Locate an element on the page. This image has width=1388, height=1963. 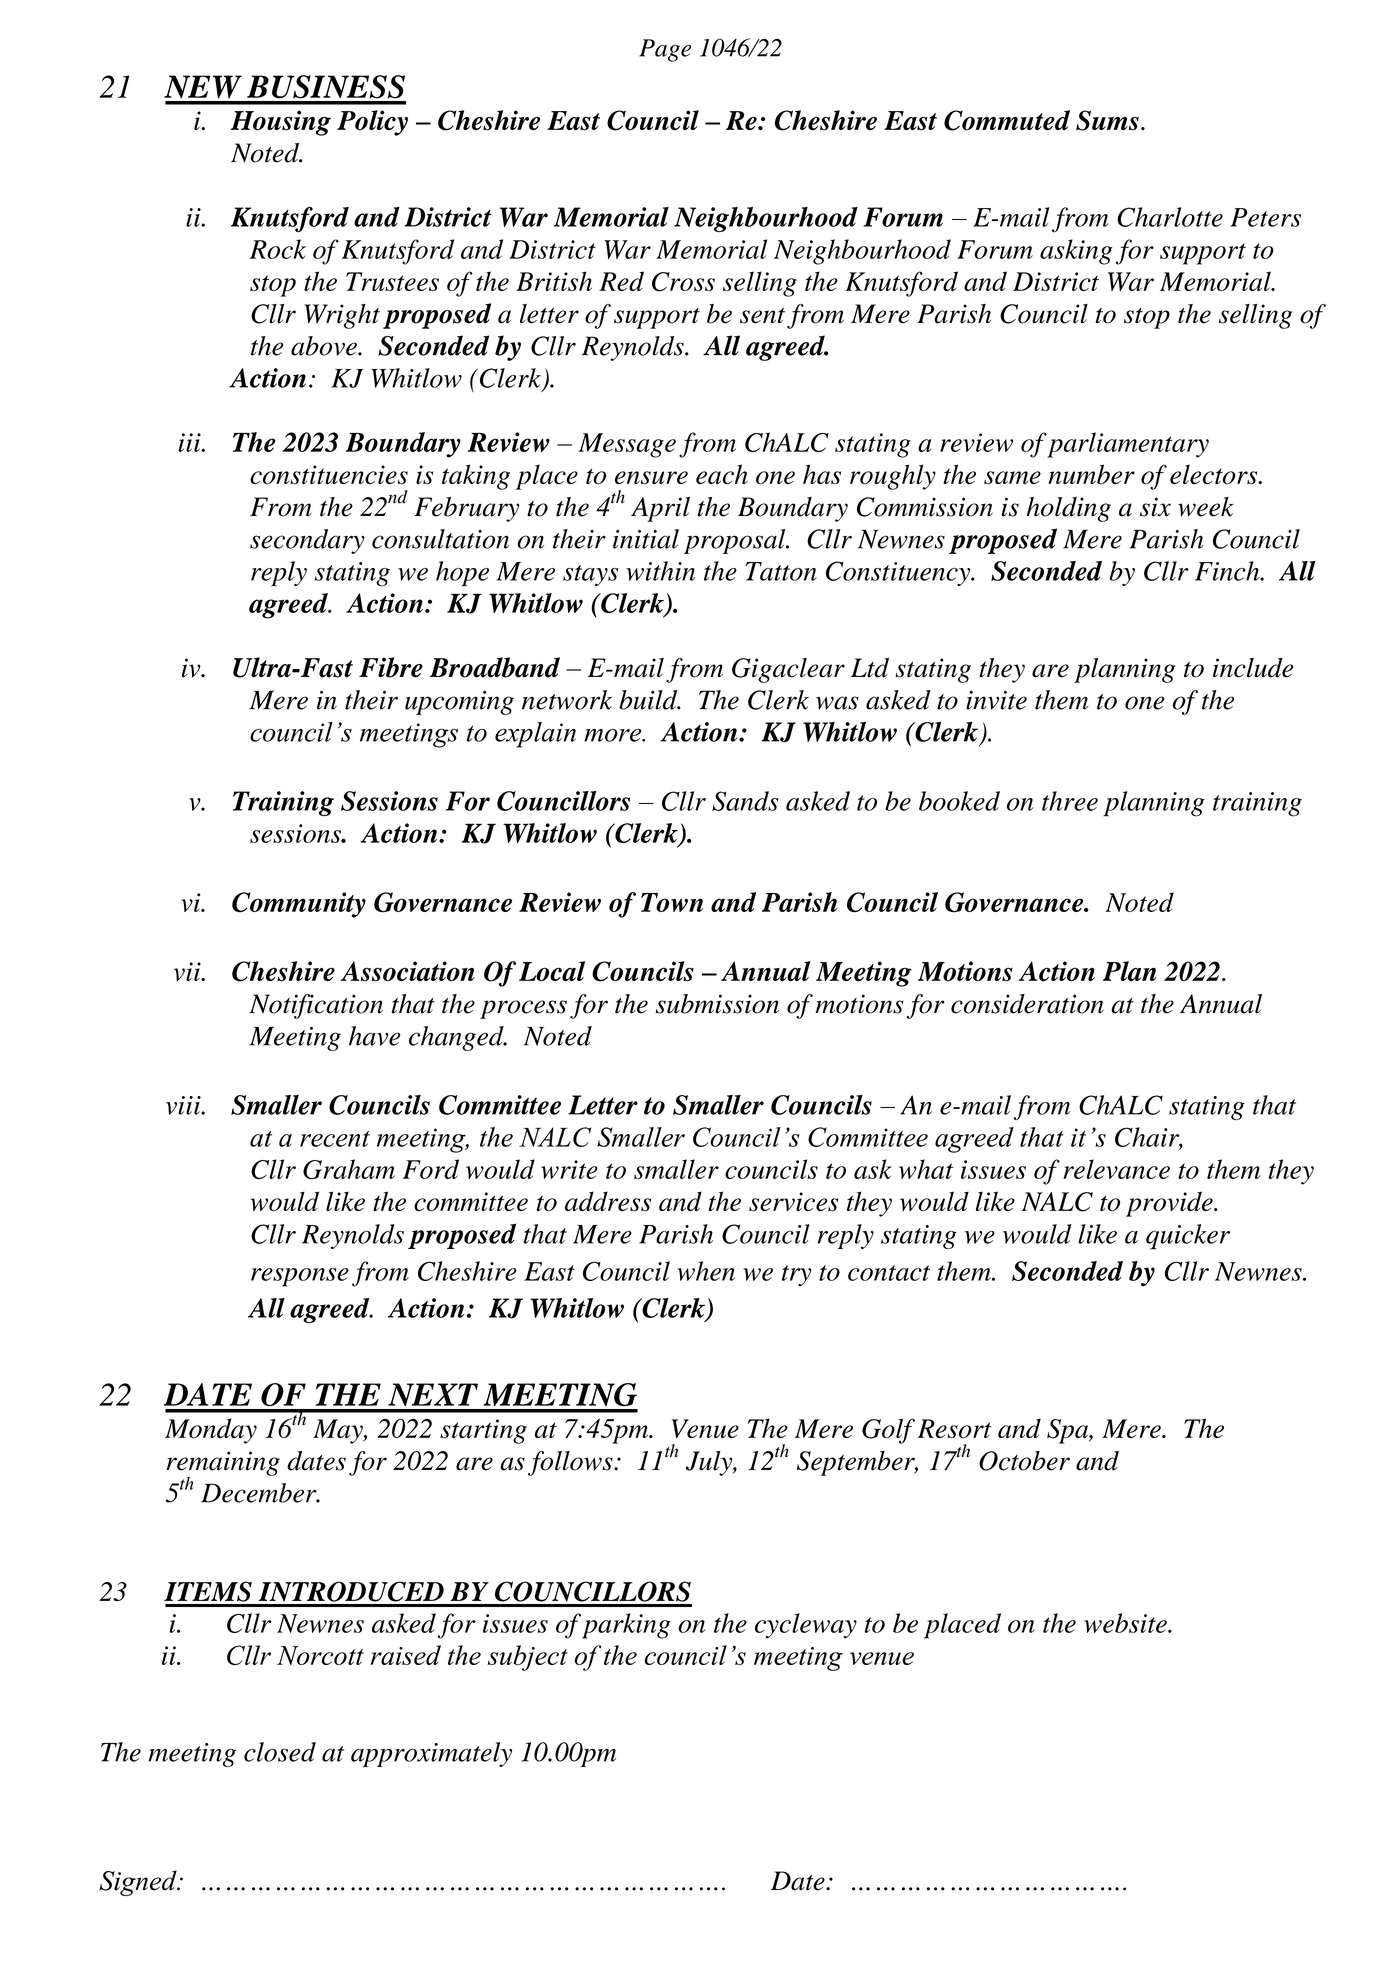
Sums is located at coordinates (1107, 120).
